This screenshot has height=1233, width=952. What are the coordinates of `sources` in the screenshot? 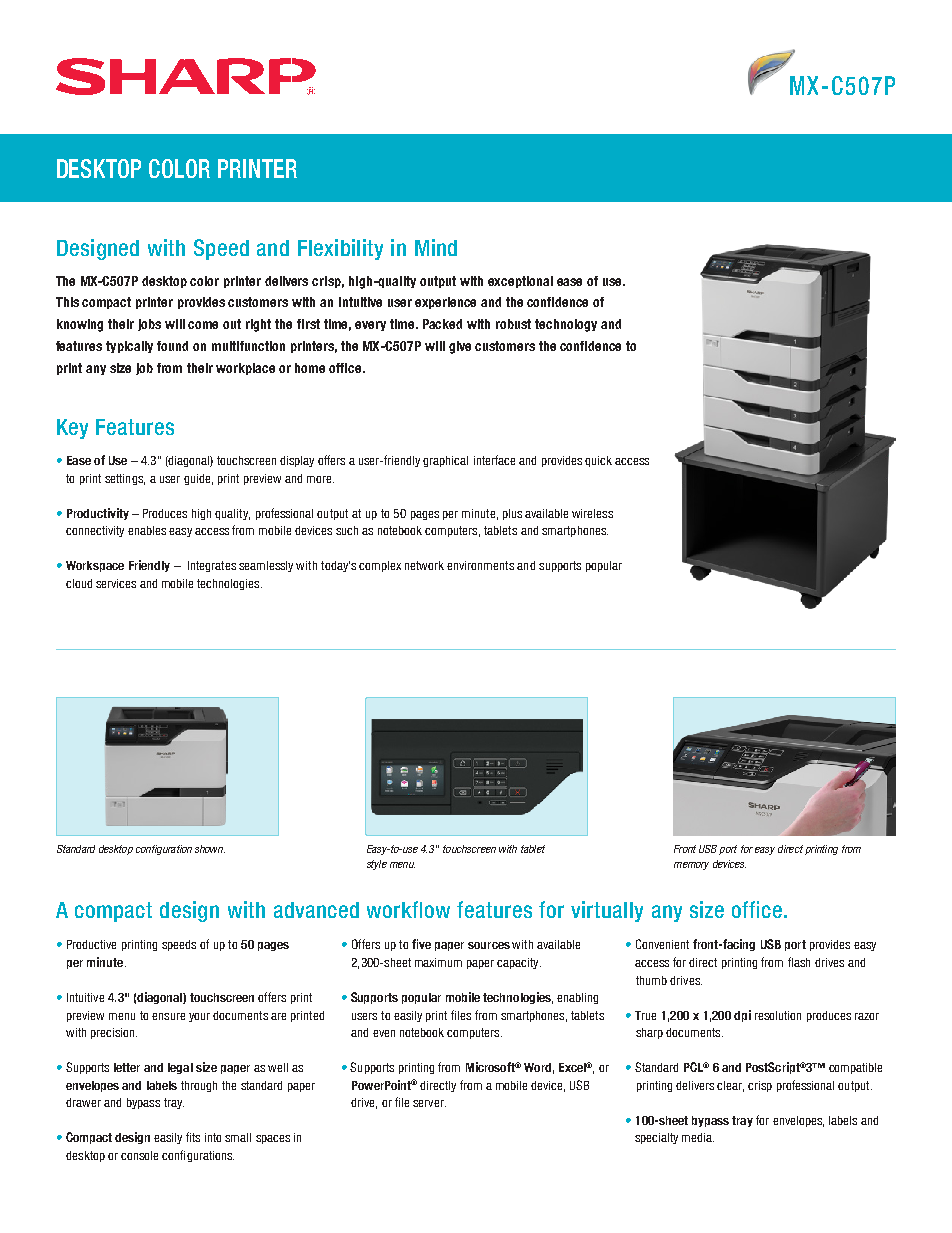 It's located at (489, 945).
